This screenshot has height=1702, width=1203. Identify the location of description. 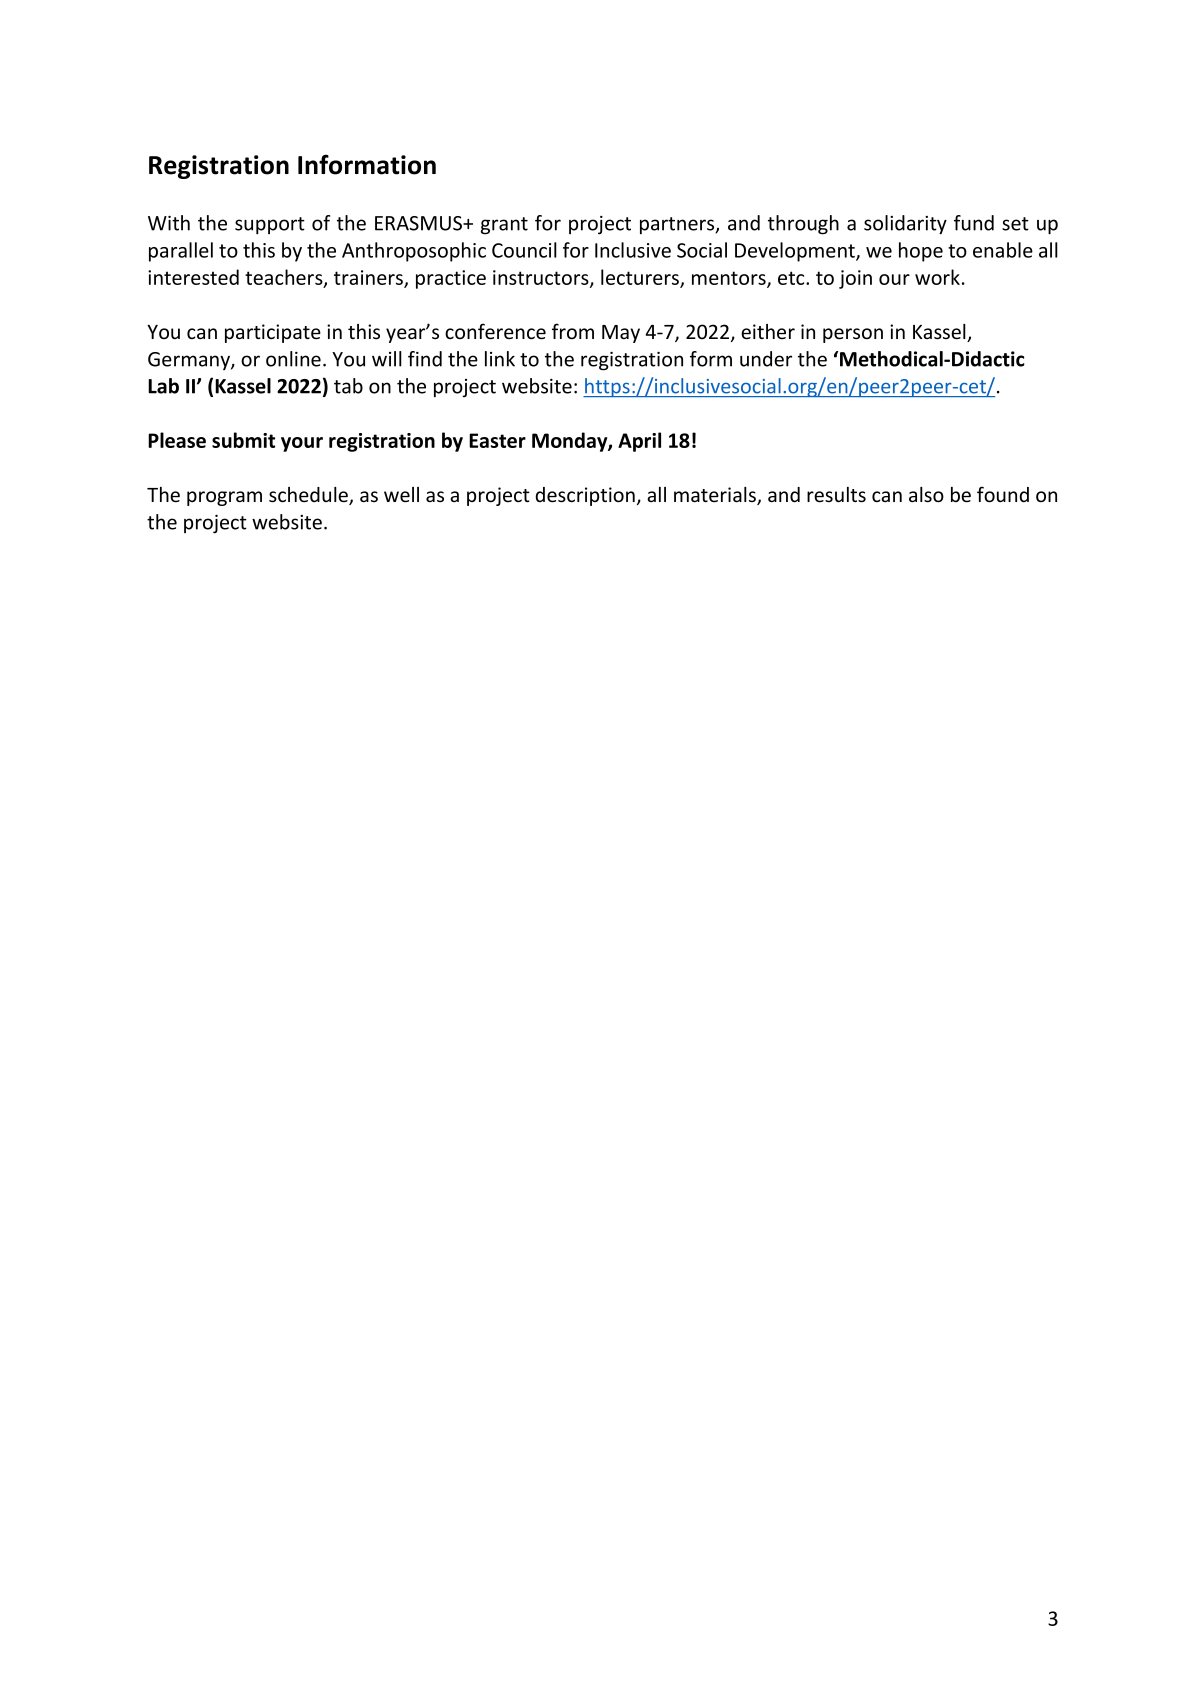
(585, 496).
